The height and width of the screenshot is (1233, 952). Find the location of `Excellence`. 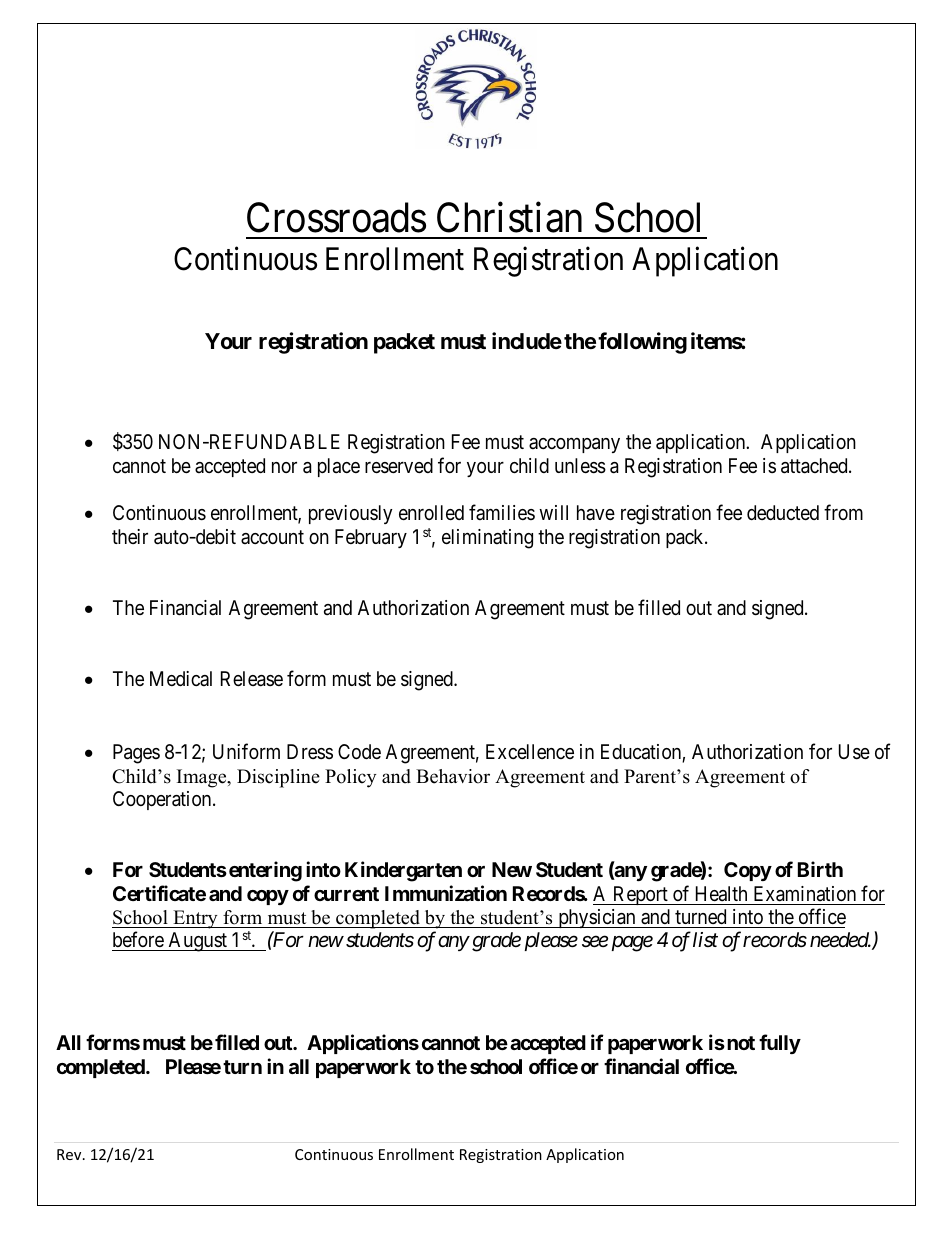

Excellence is located at coordinates (530, 751).
